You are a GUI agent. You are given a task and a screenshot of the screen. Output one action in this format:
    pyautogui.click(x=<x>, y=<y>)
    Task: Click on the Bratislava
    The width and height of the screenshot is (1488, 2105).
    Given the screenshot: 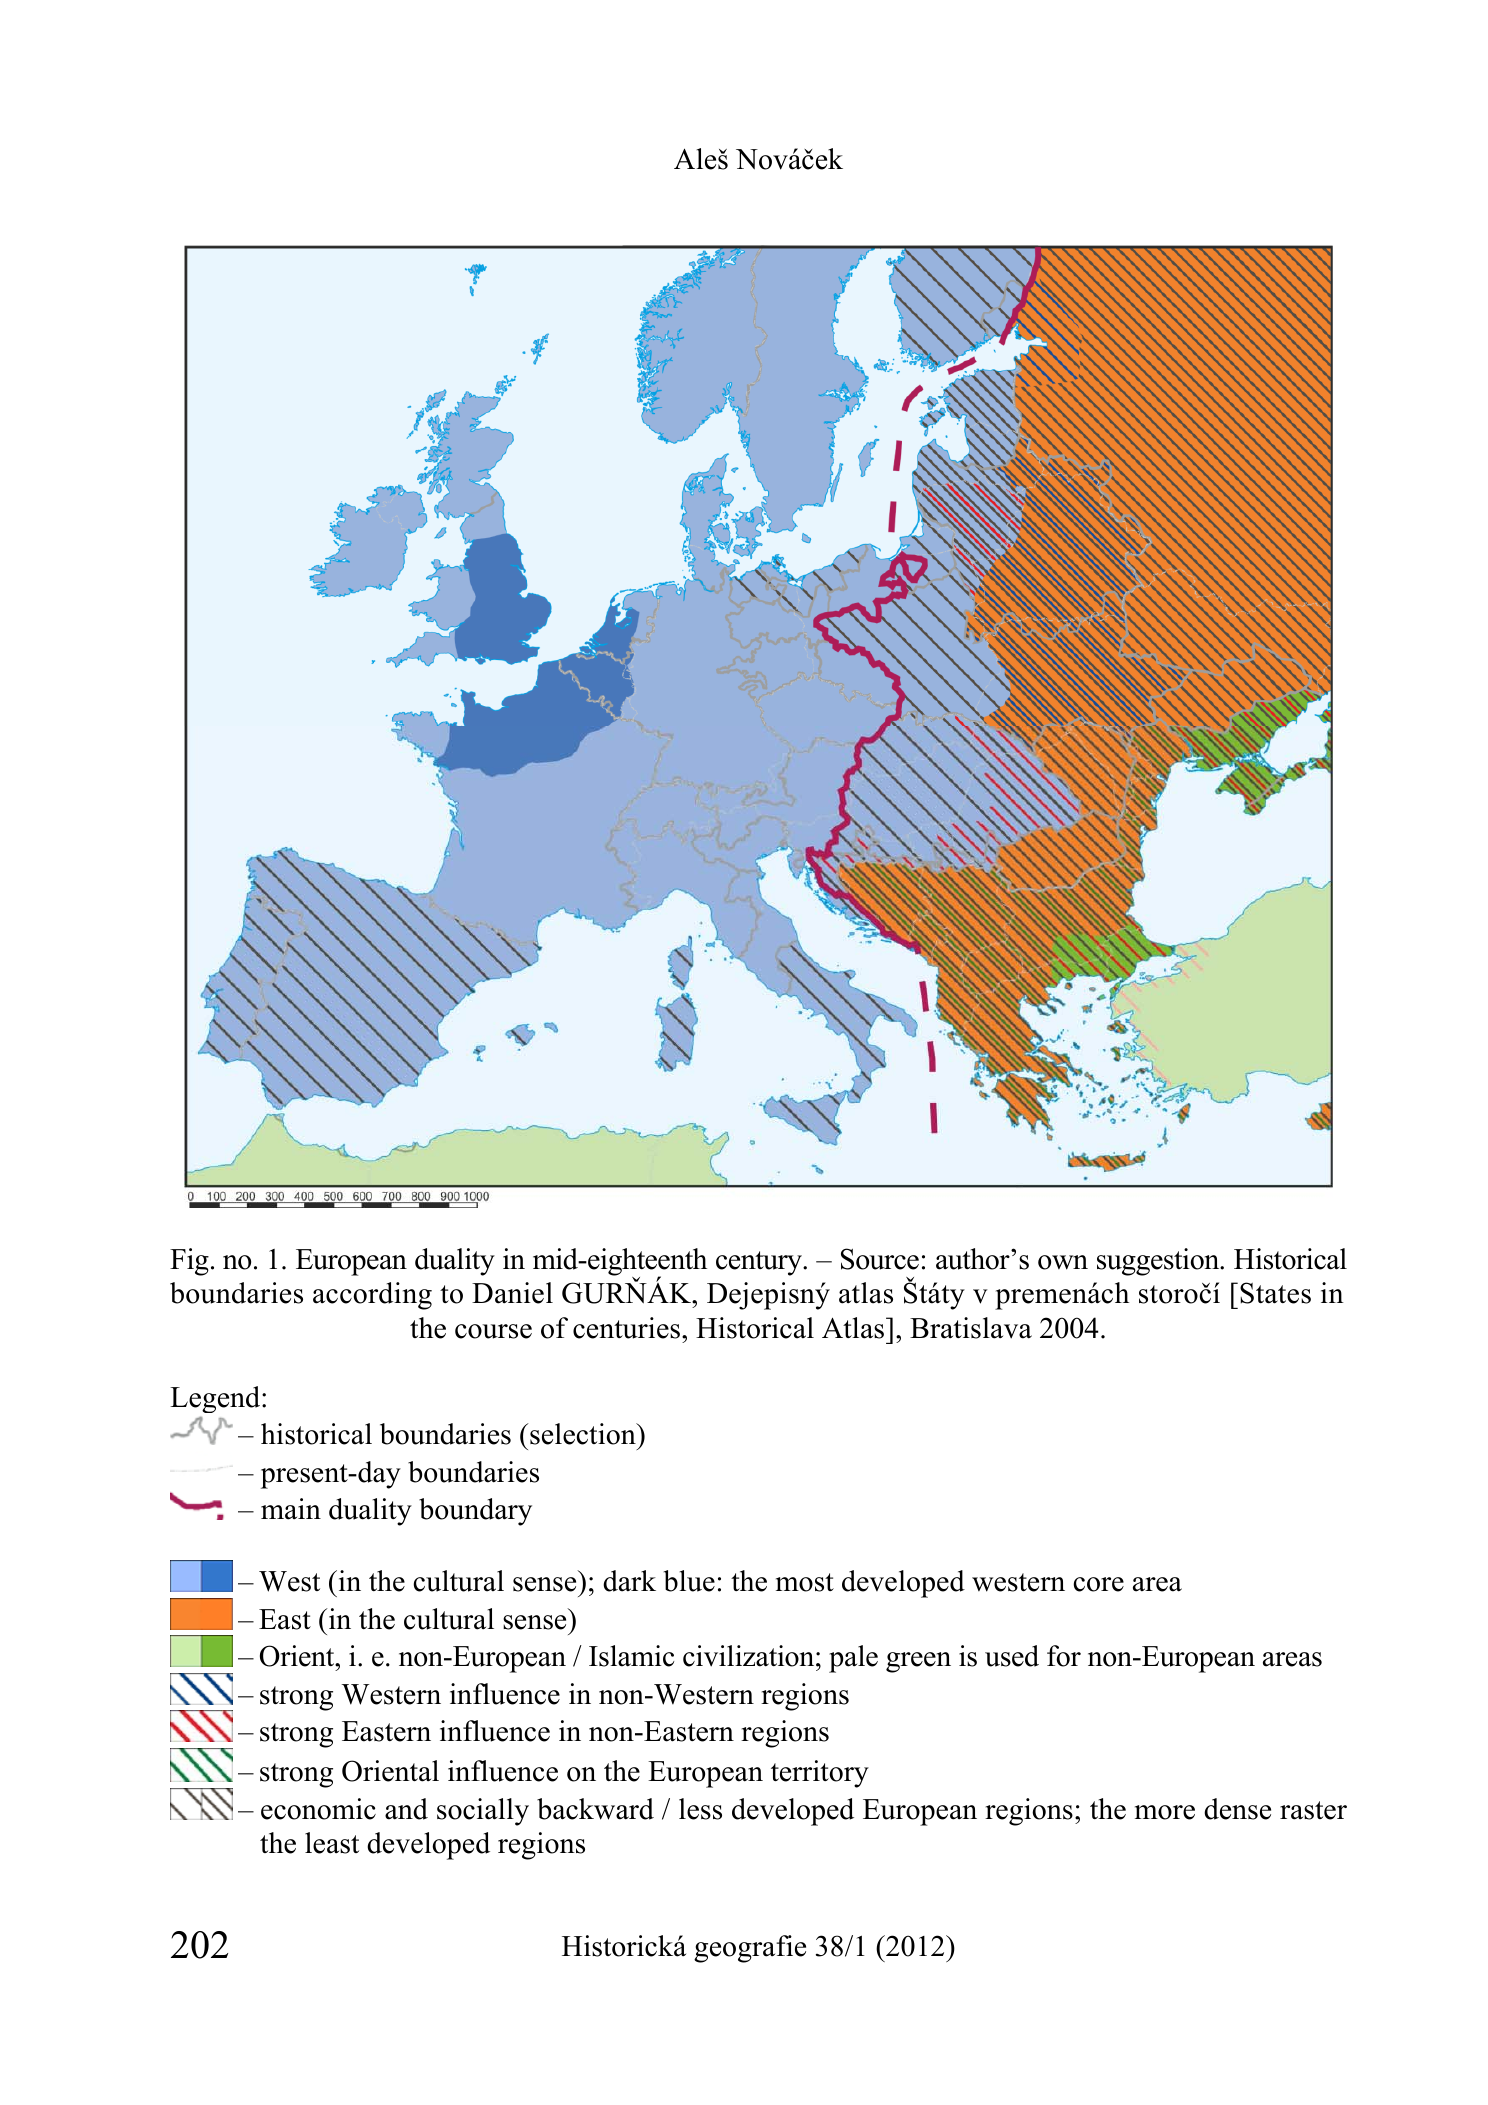 What is the action you would take?
    pyautogui.click(x=971, y=1328)
